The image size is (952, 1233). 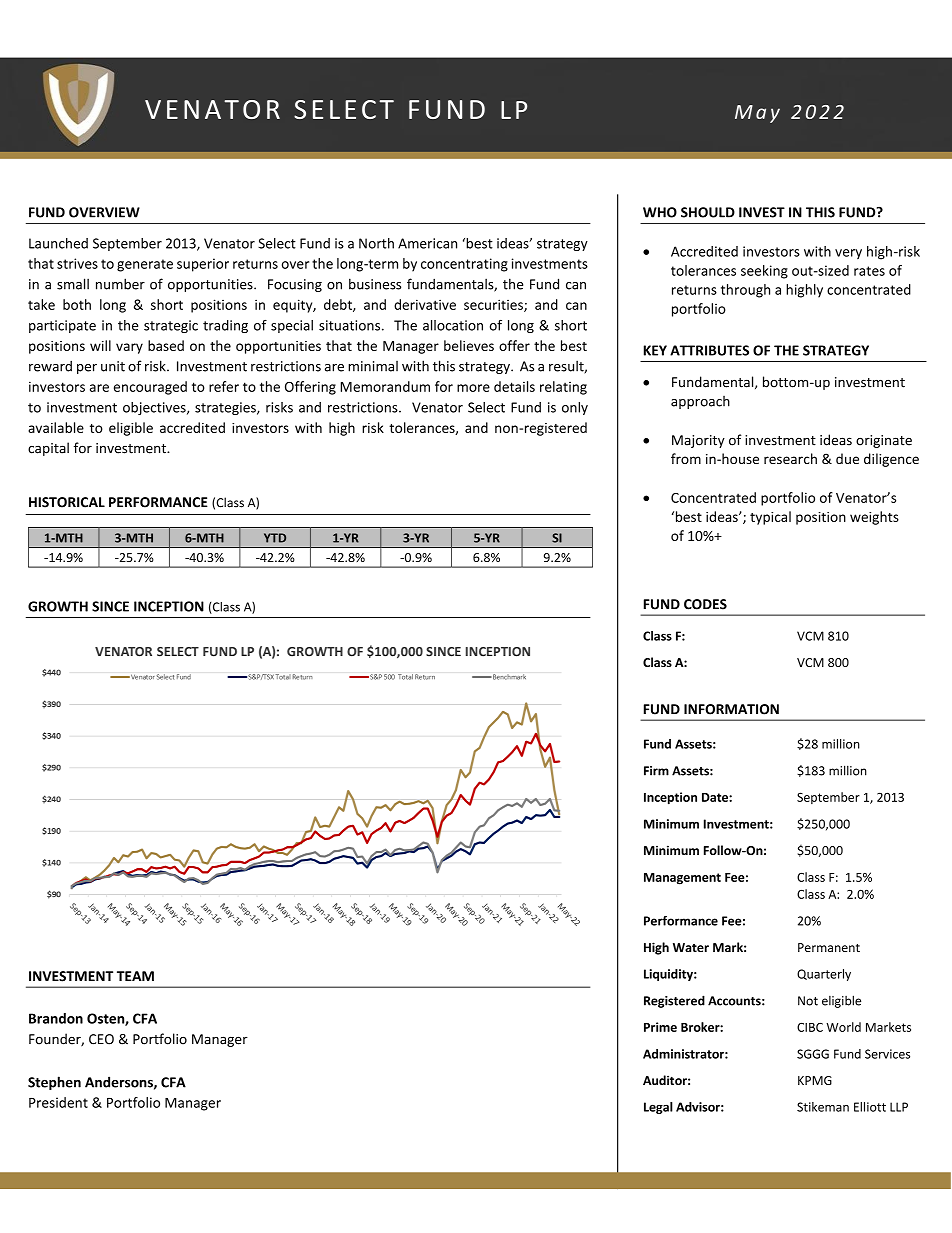 What do you see at coordinates (427, 243) in the screenshot?
I see `American` at bounding box center [427, 243].
